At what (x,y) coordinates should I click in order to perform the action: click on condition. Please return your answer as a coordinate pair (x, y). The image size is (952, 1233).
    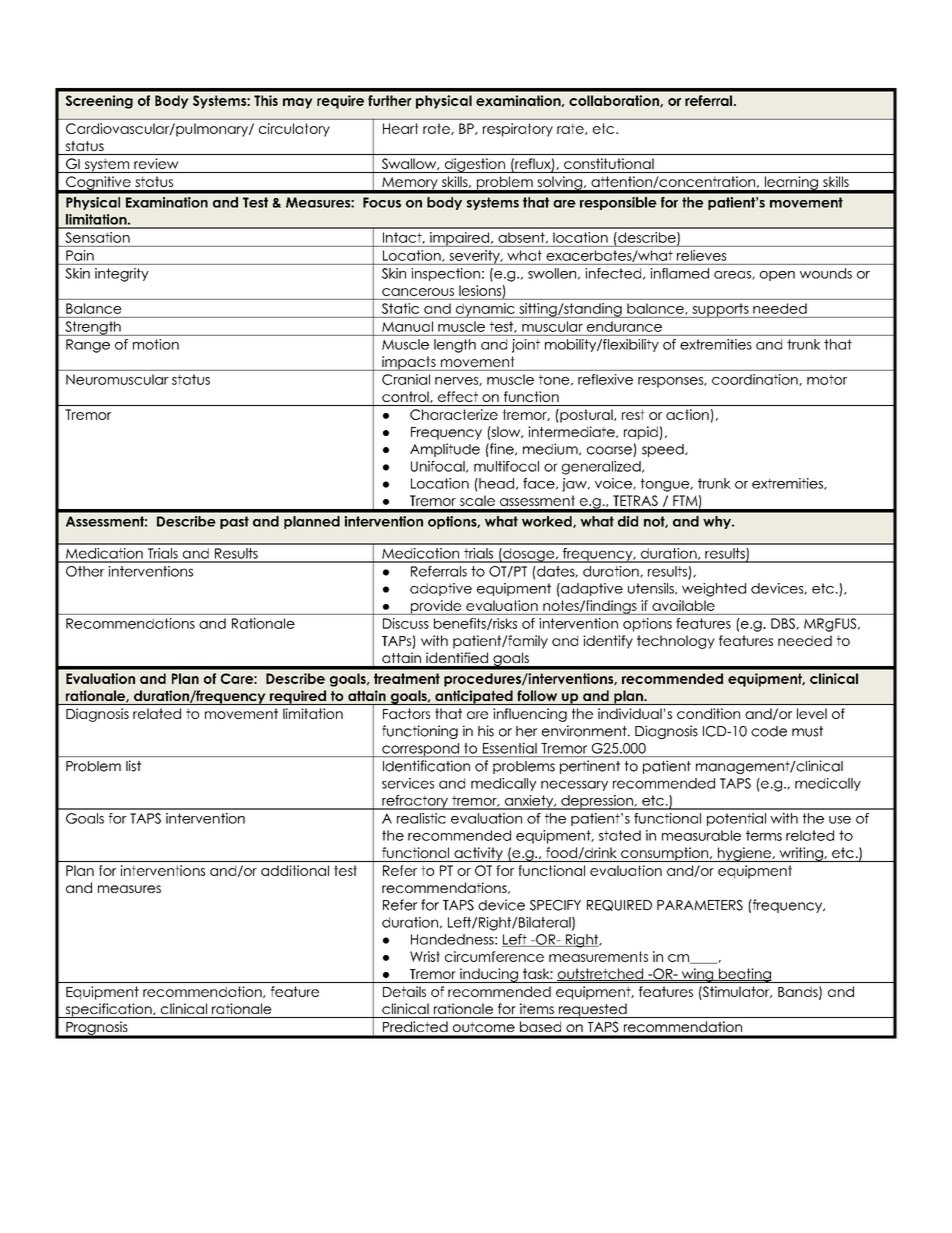
    Looking at the image, I should click on (708, 713).
